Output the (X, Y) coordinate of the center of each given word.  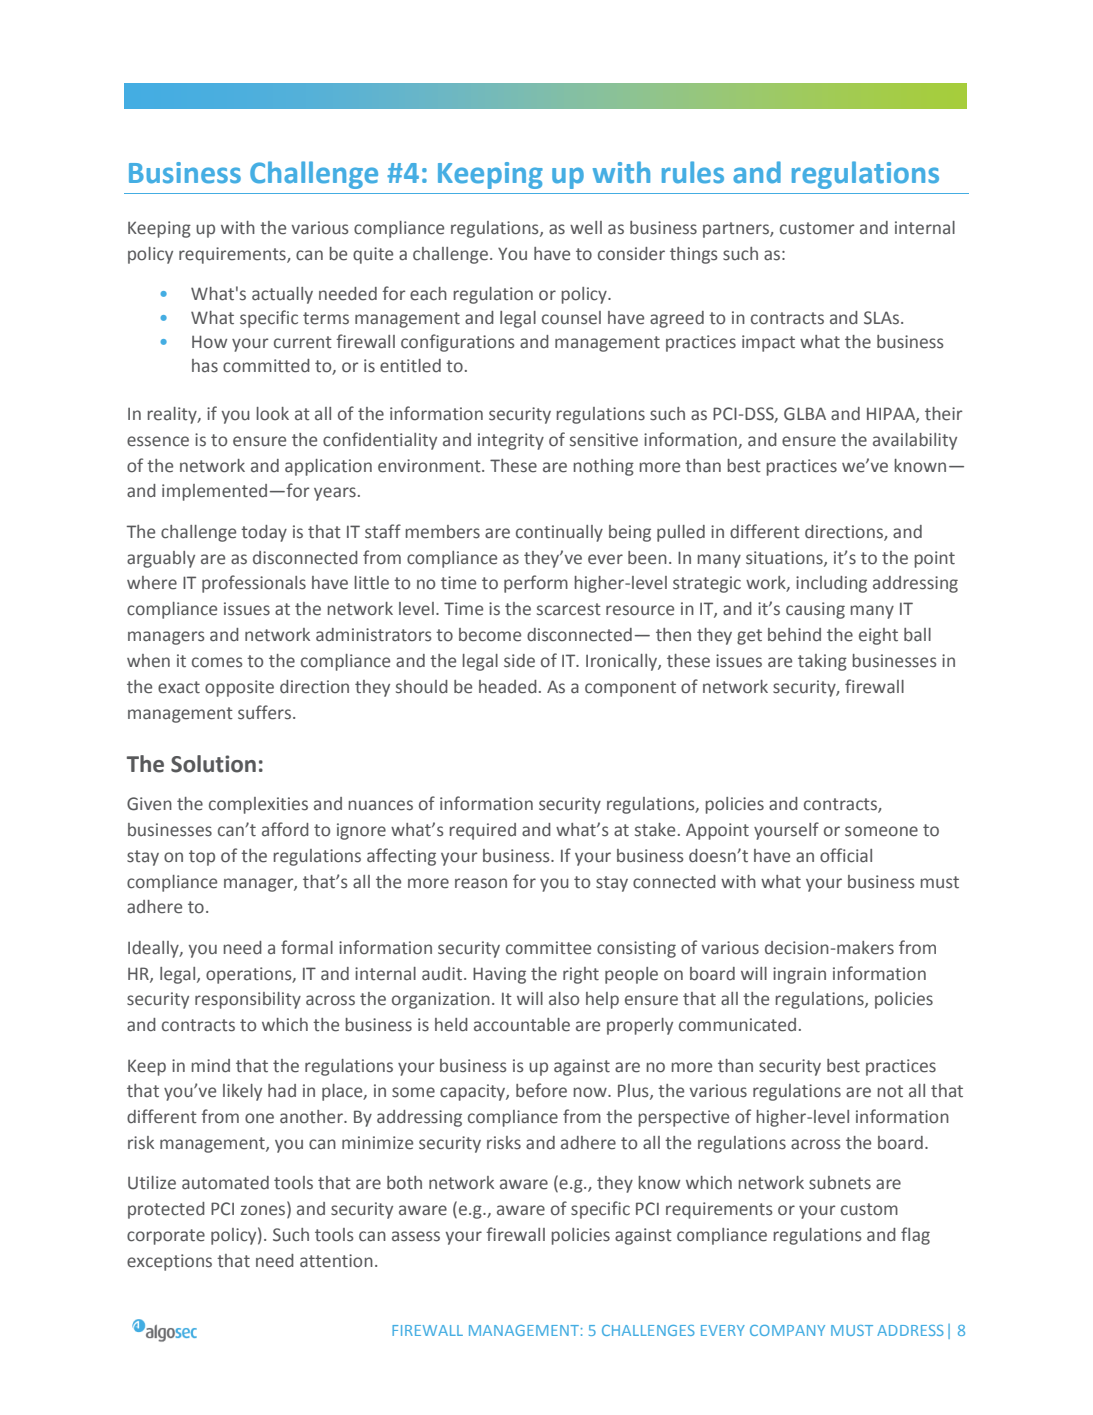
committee (548, 948)
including (831, 584)
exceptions (169, 1262)
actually (282, 295)
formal (307, 947)
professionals (254, 584)
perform (536, 584)
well (586, 228)
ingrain (799, 975)
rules (693, 172)
